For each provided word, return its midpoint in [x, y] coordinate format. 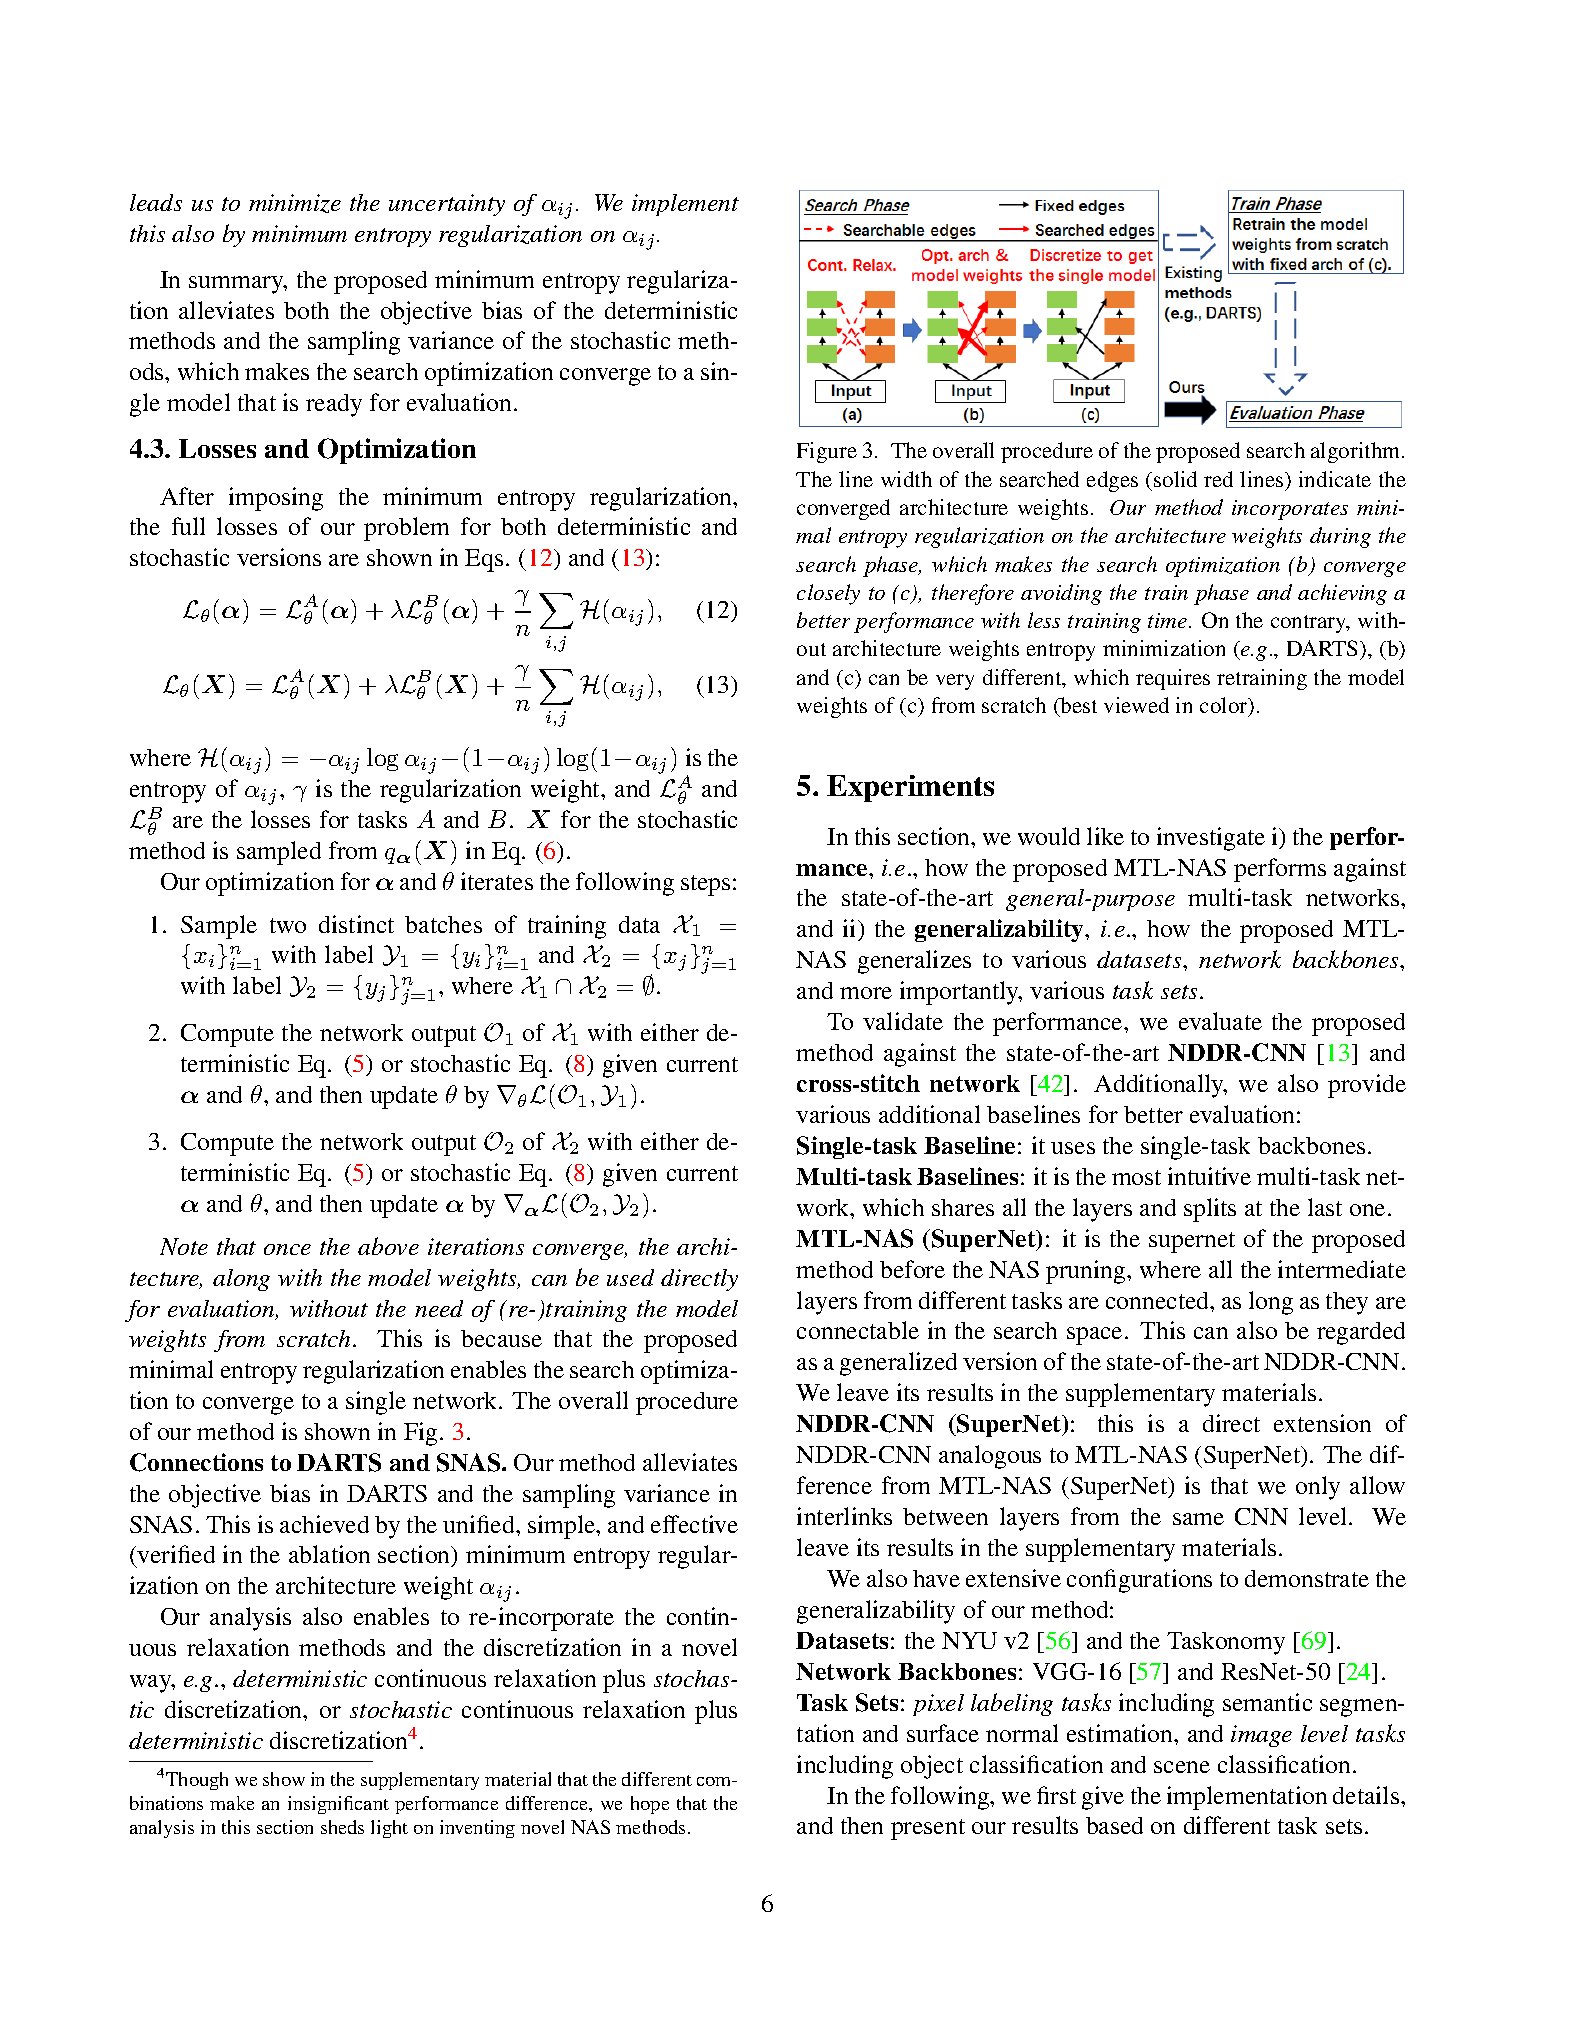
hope [650, 1805]
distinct [356, 924]
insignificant [338, 1805]
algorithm [1357, 452]
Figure [827, 452]
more [866, 993]
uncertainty [447, 205]
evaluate [1220, 1021]
